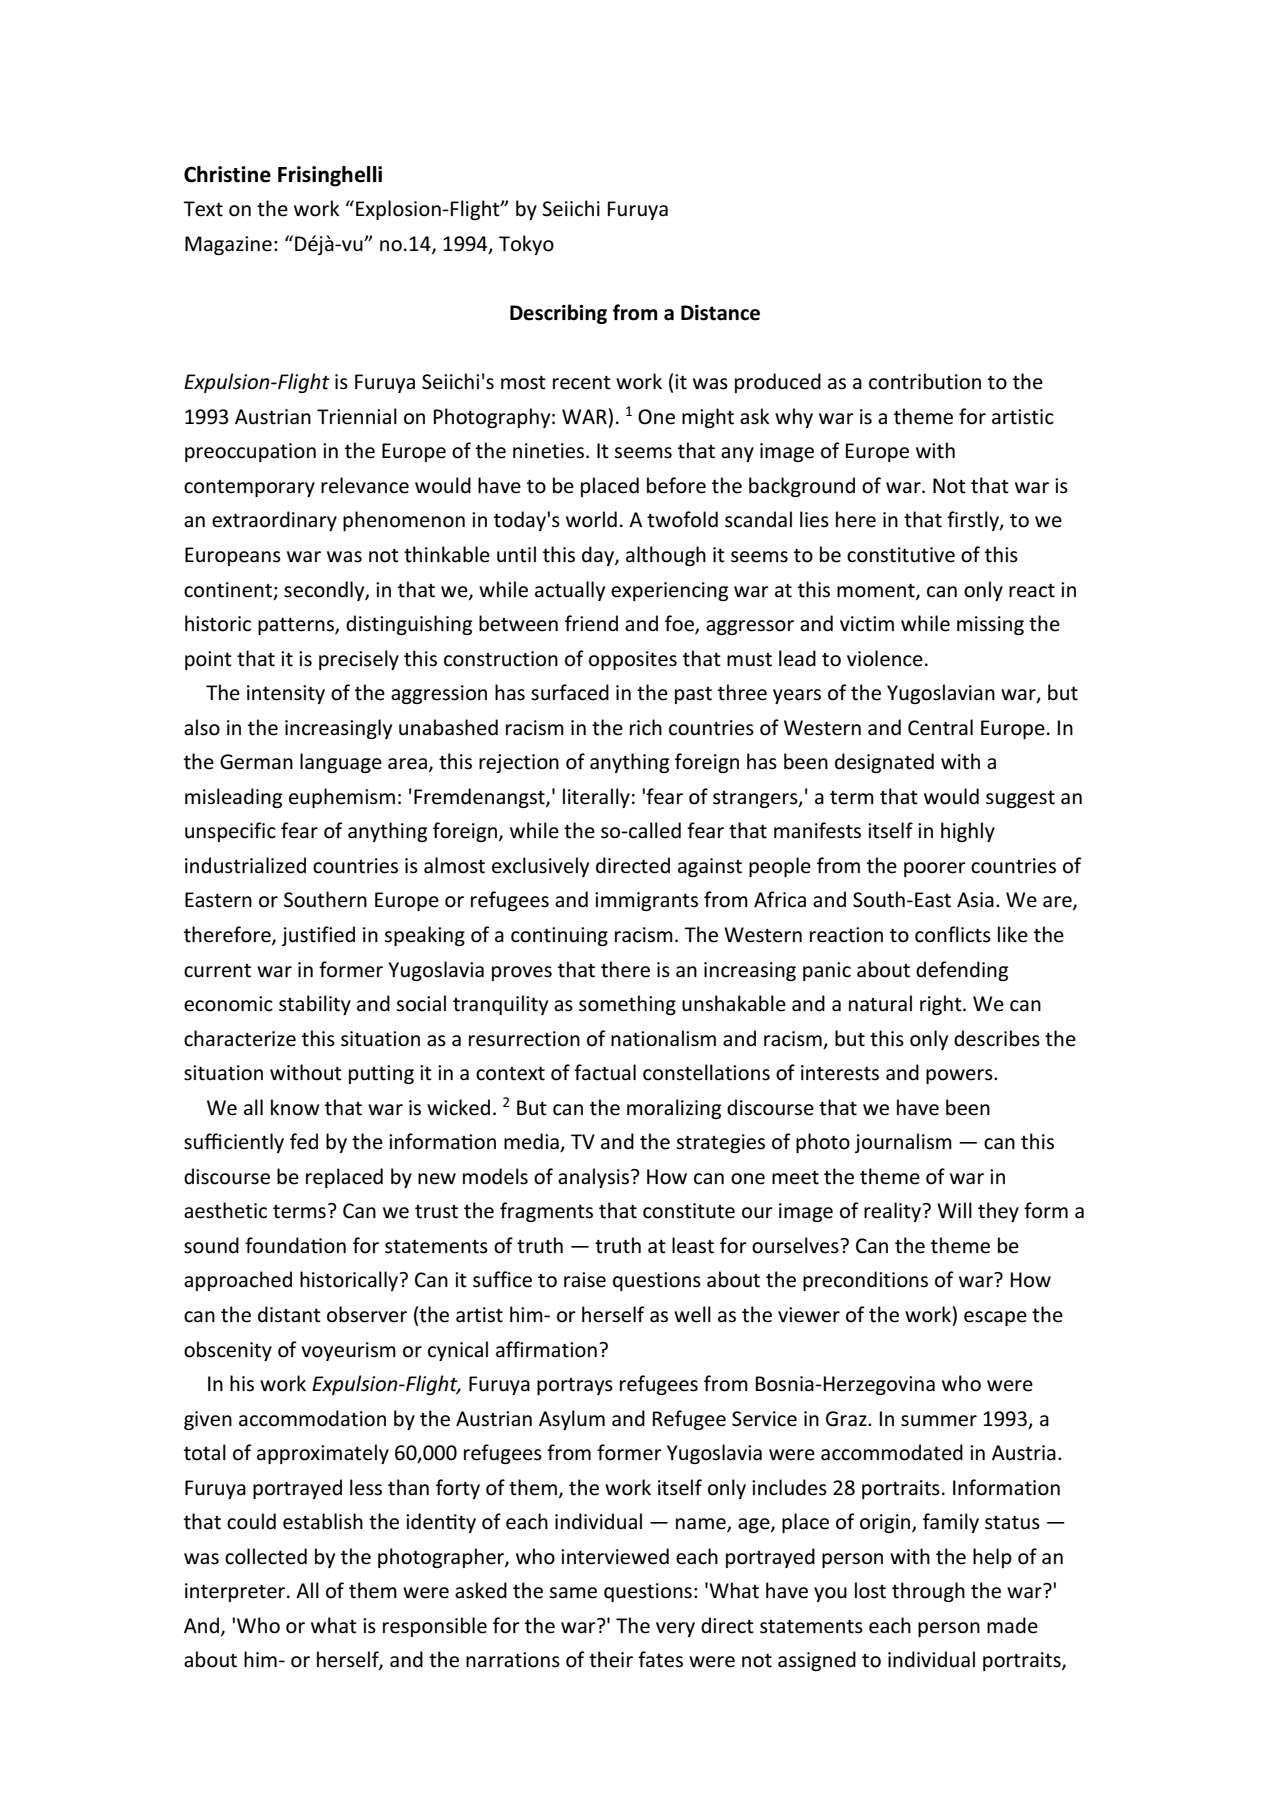 The height and width of the image is (1818, 1285). I want to click on analysis, so click(593, 1178).
